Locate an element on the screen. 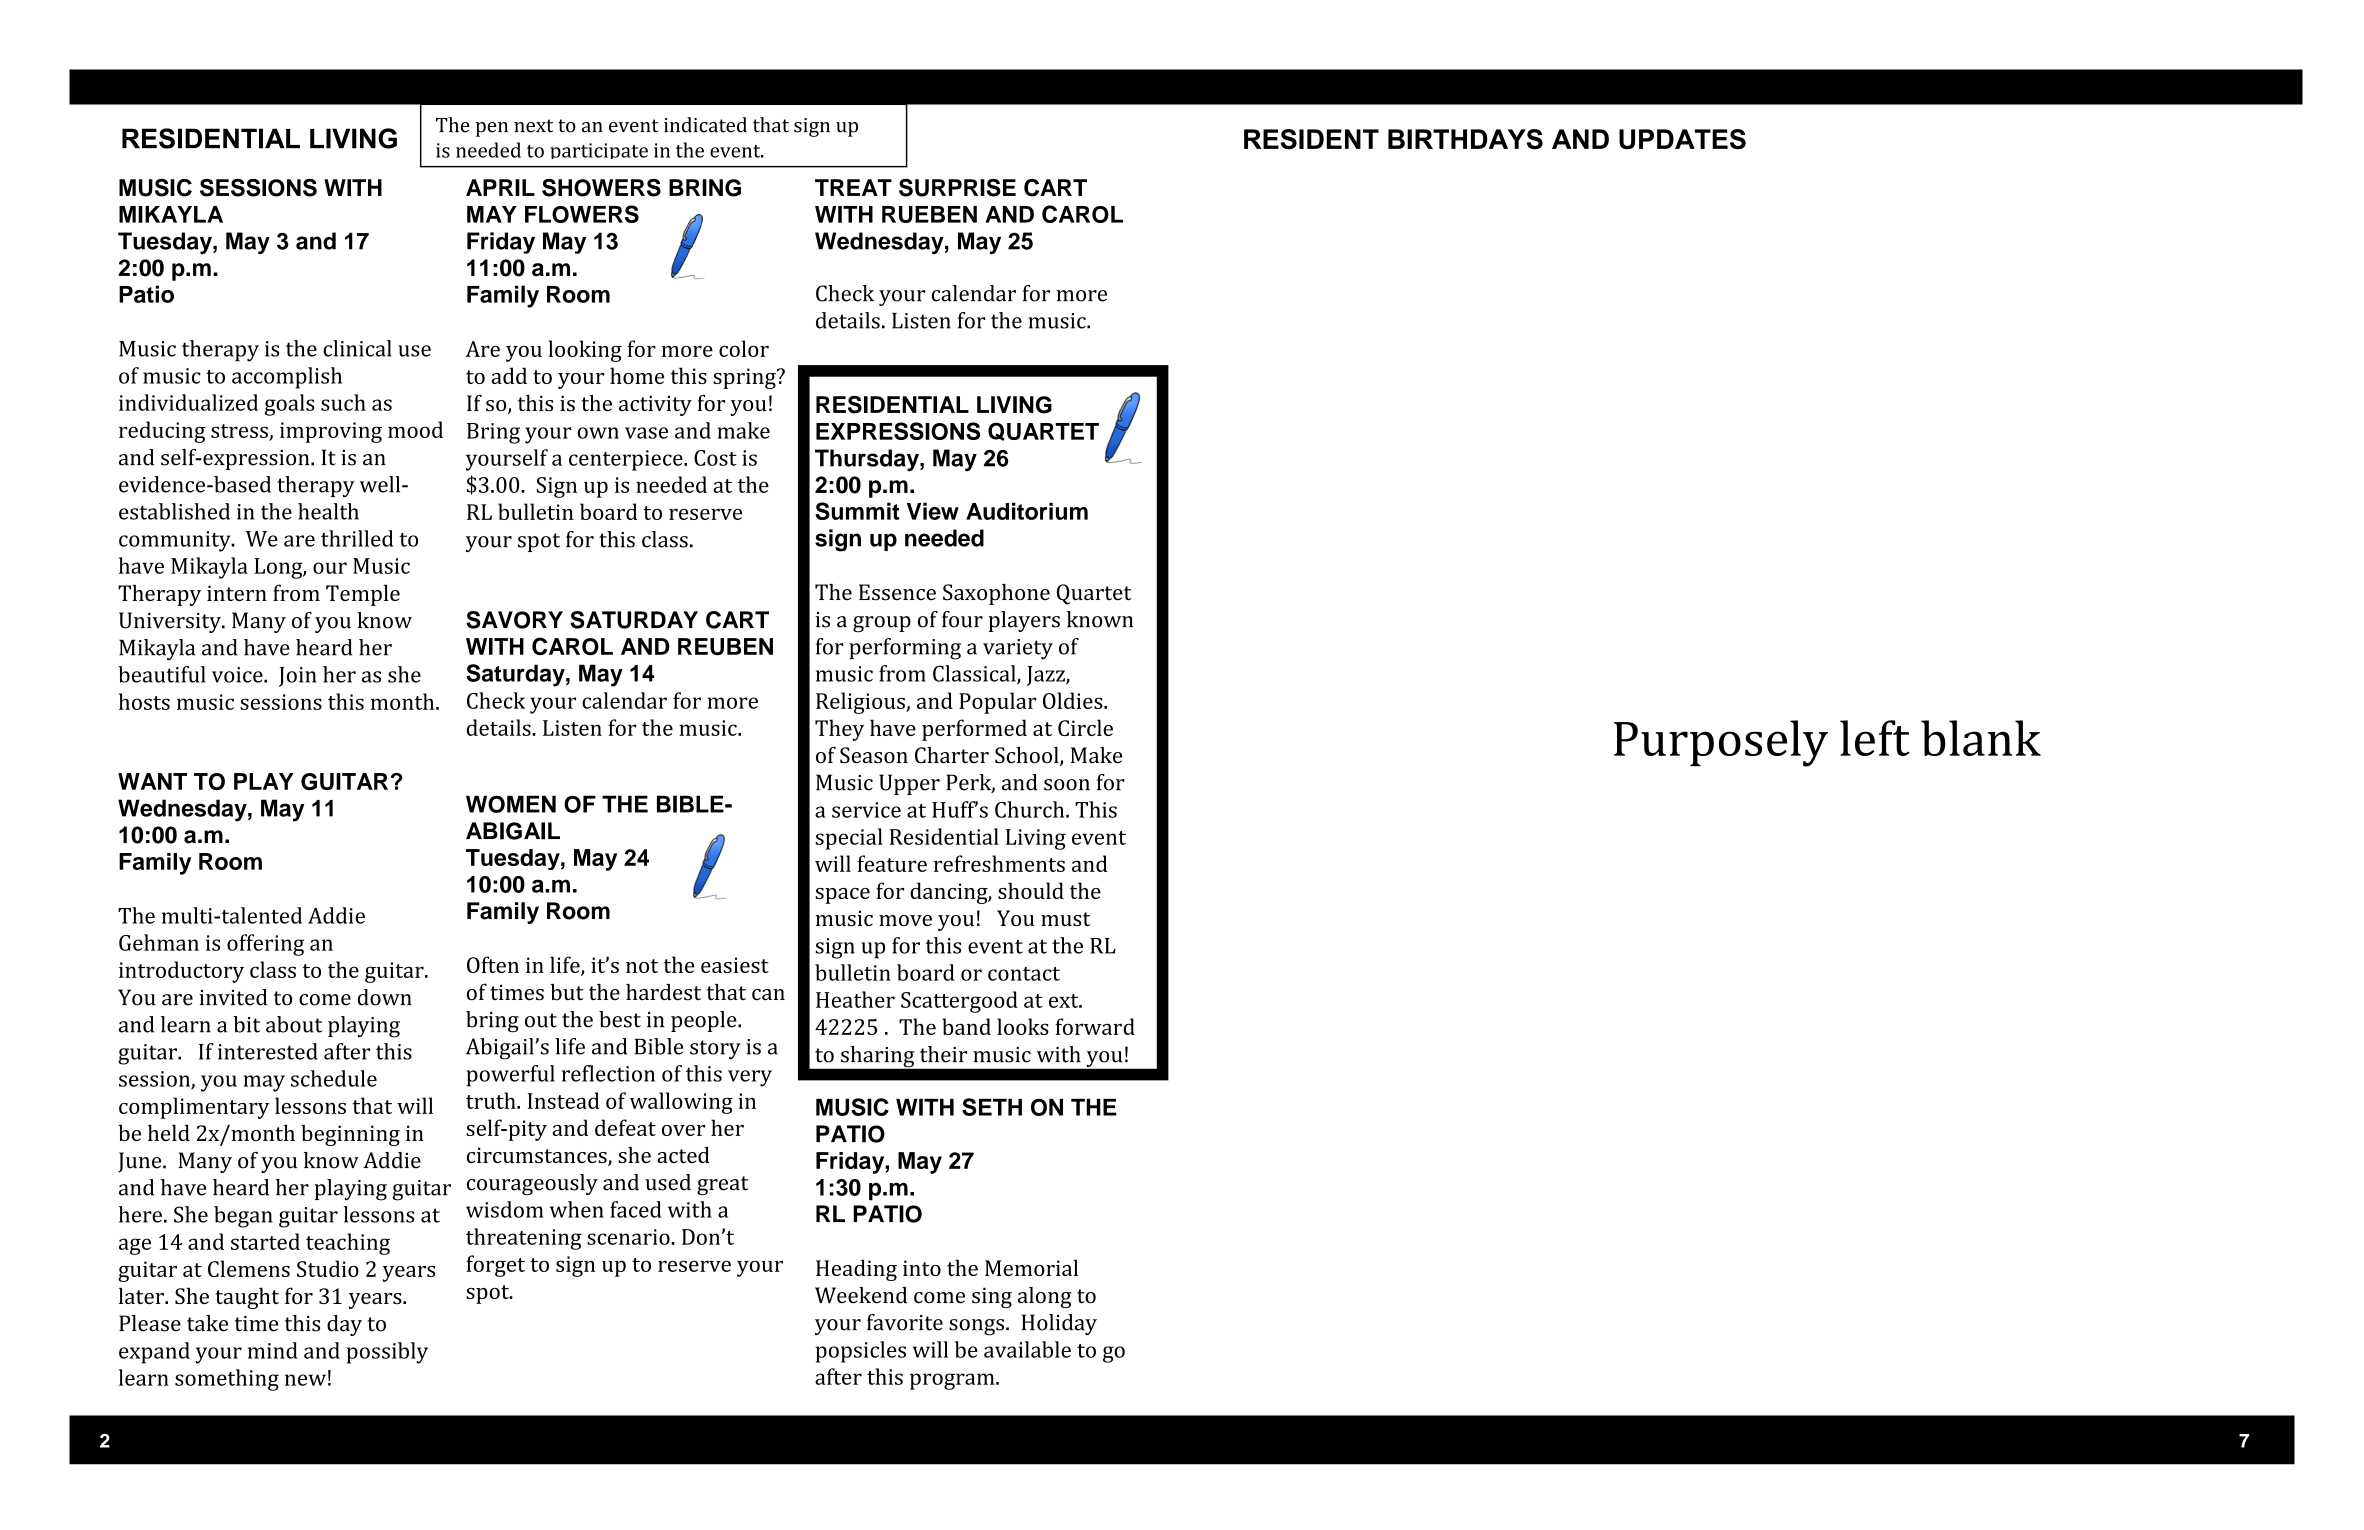  WOMEN is located at coordinates (511, 804).
